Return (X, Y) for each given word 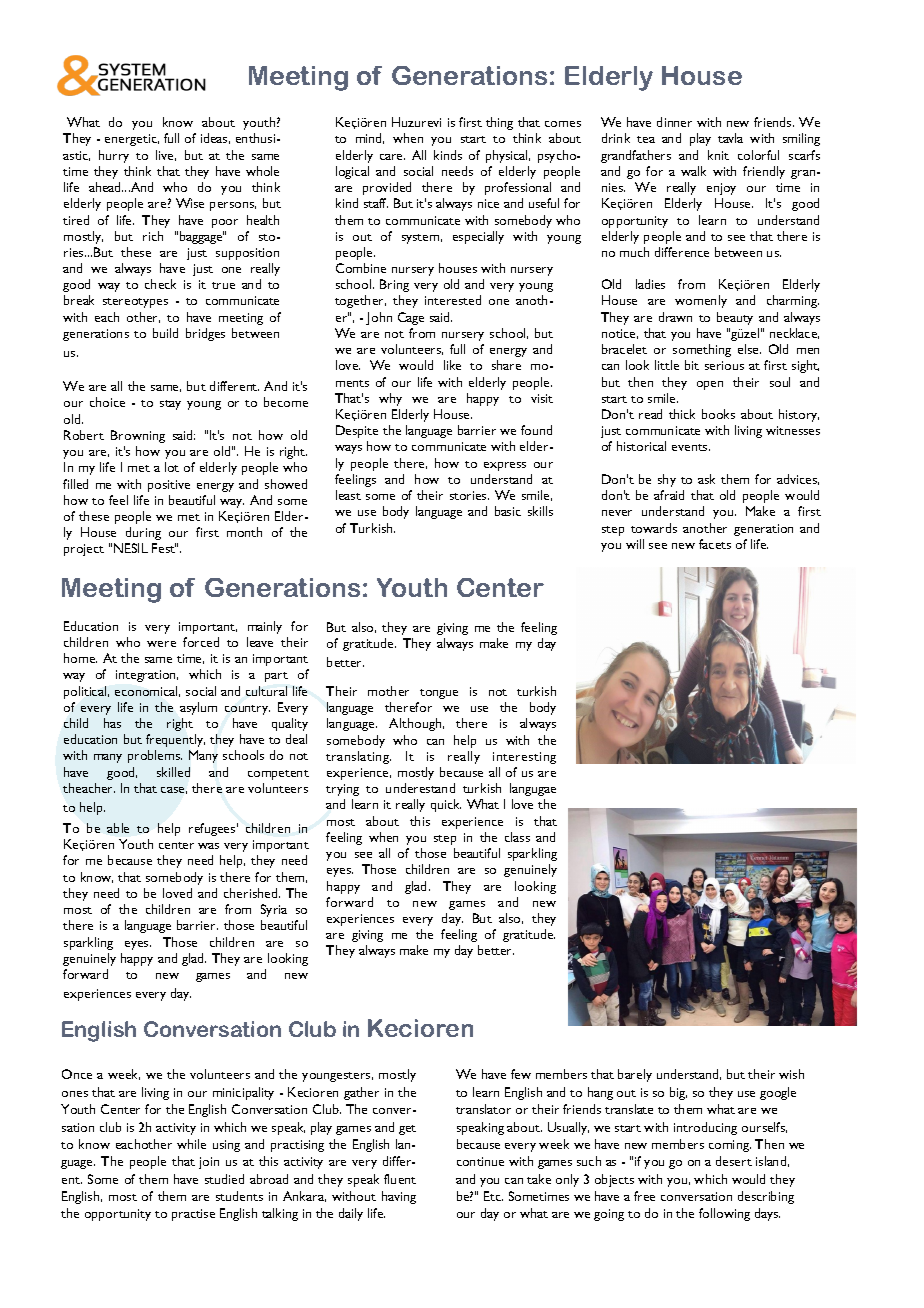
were (161, 644)
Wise (190, 203)
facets (715, 544)
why (390, 399)
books (718, 414)
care (392, 157)
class (517, 837)
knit (718, 155)
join (209, 1163)
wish (791, 1074)
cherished (252, 893)
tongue (439, 694)
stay (170, 405)
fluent (400, 1179)
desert (734, 1161)
